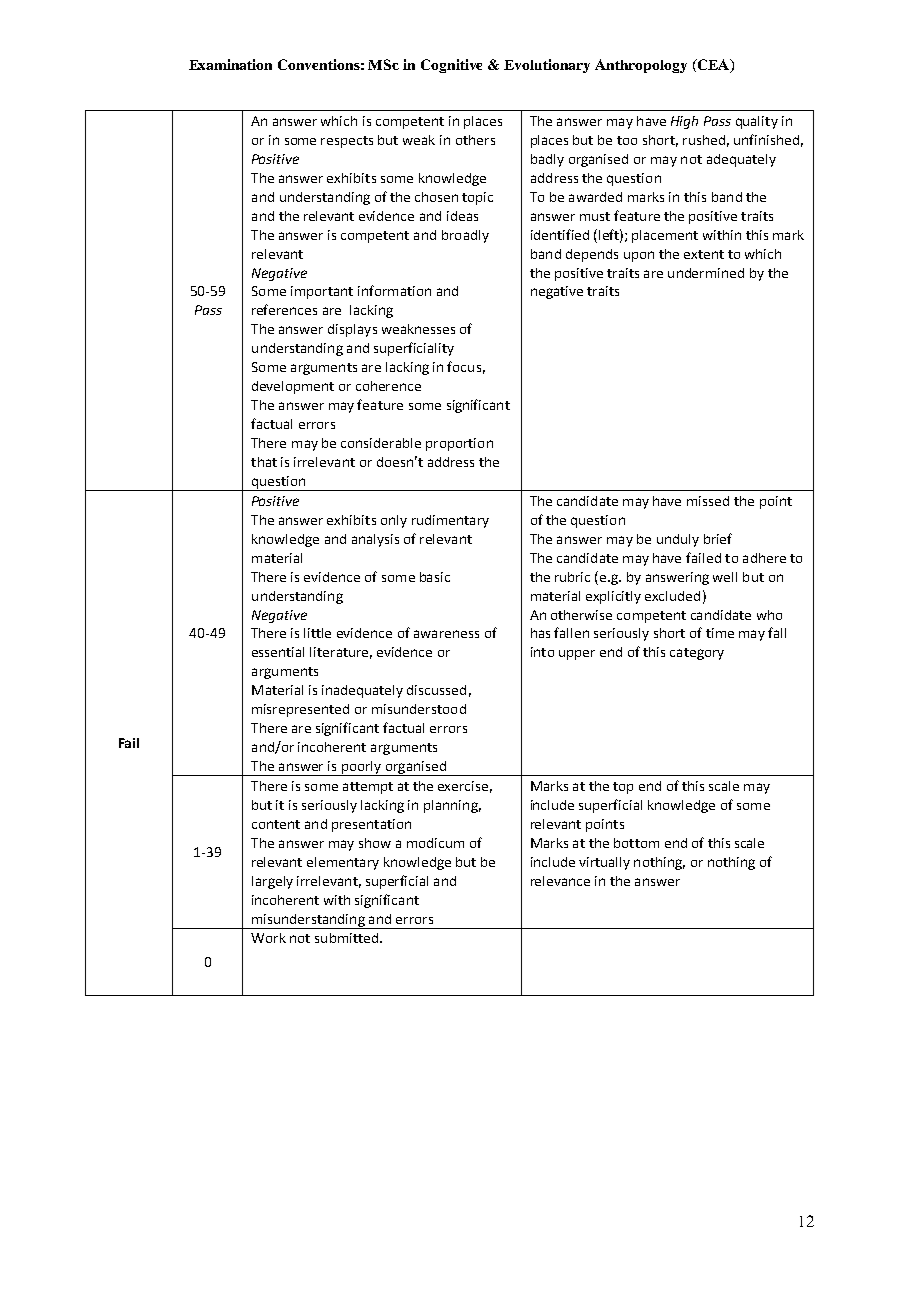 The height and width of the screenshot is (1308, 924). I want to click on Work, so click(268, 938).
